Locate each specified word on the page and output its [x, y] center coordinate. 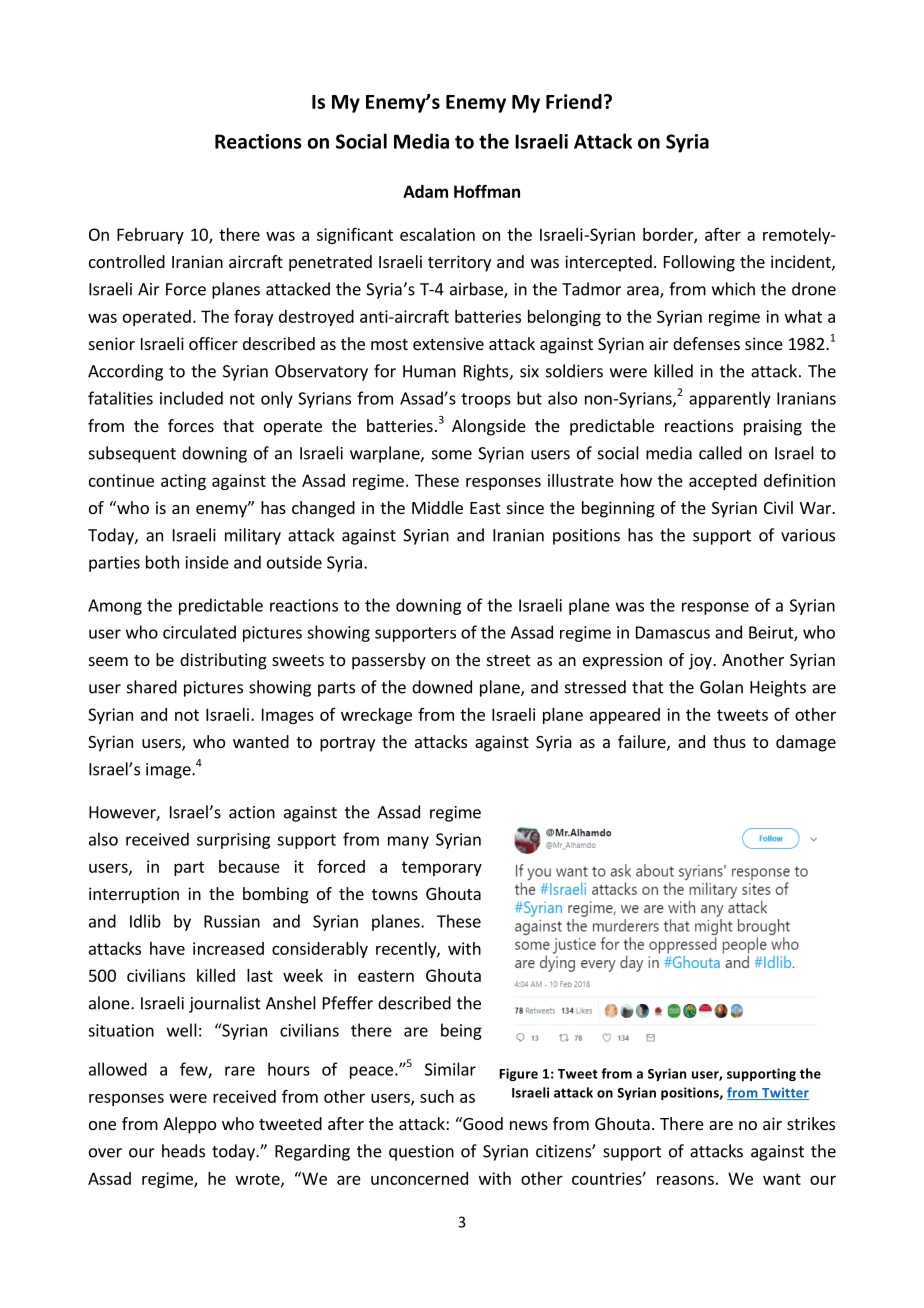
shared [152, 687]
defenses [706, 343]
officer [213, 343]
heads [183, 1151]
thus [729, 741]
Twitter [784, 1093]
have [167, 948]
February [150, 236]
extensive [448, 343]
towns [395, 894]
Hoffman [487, 191]
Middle [437, 507]
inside [207, 562]
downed [442, 687]
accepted [723, 482]
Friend [574, 101]
